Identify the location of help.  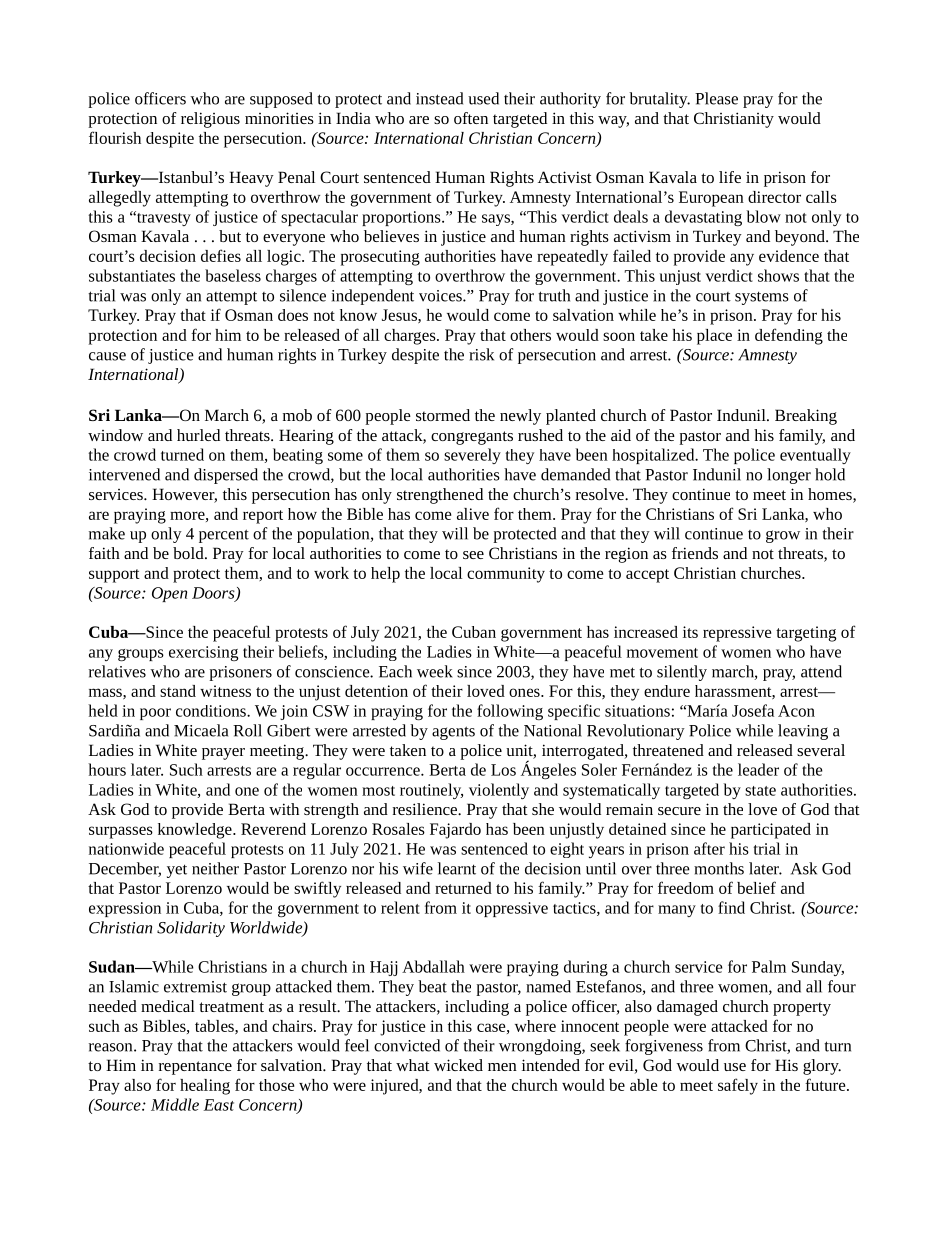
(385, 575).
